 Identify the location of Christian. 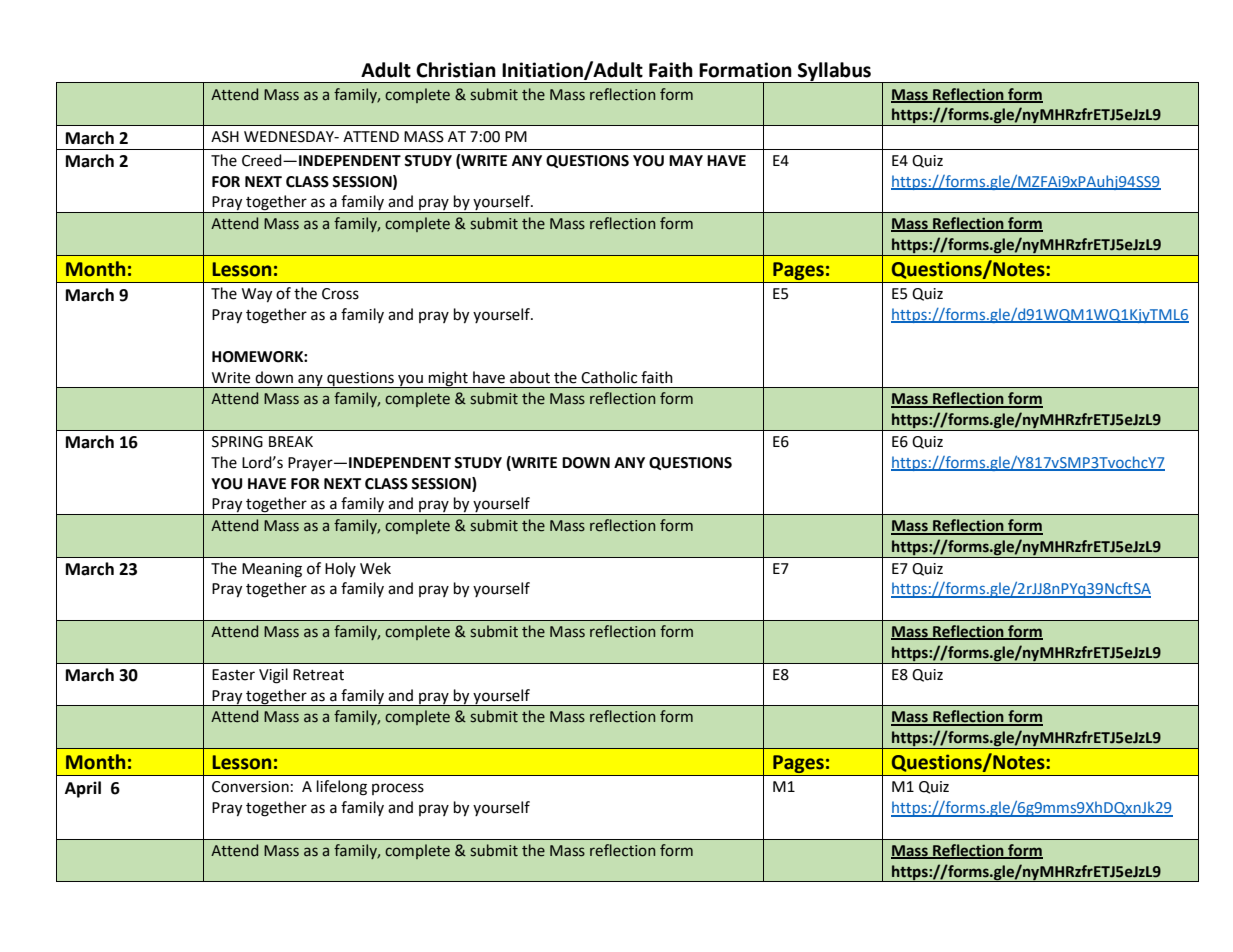
(456, 70).
